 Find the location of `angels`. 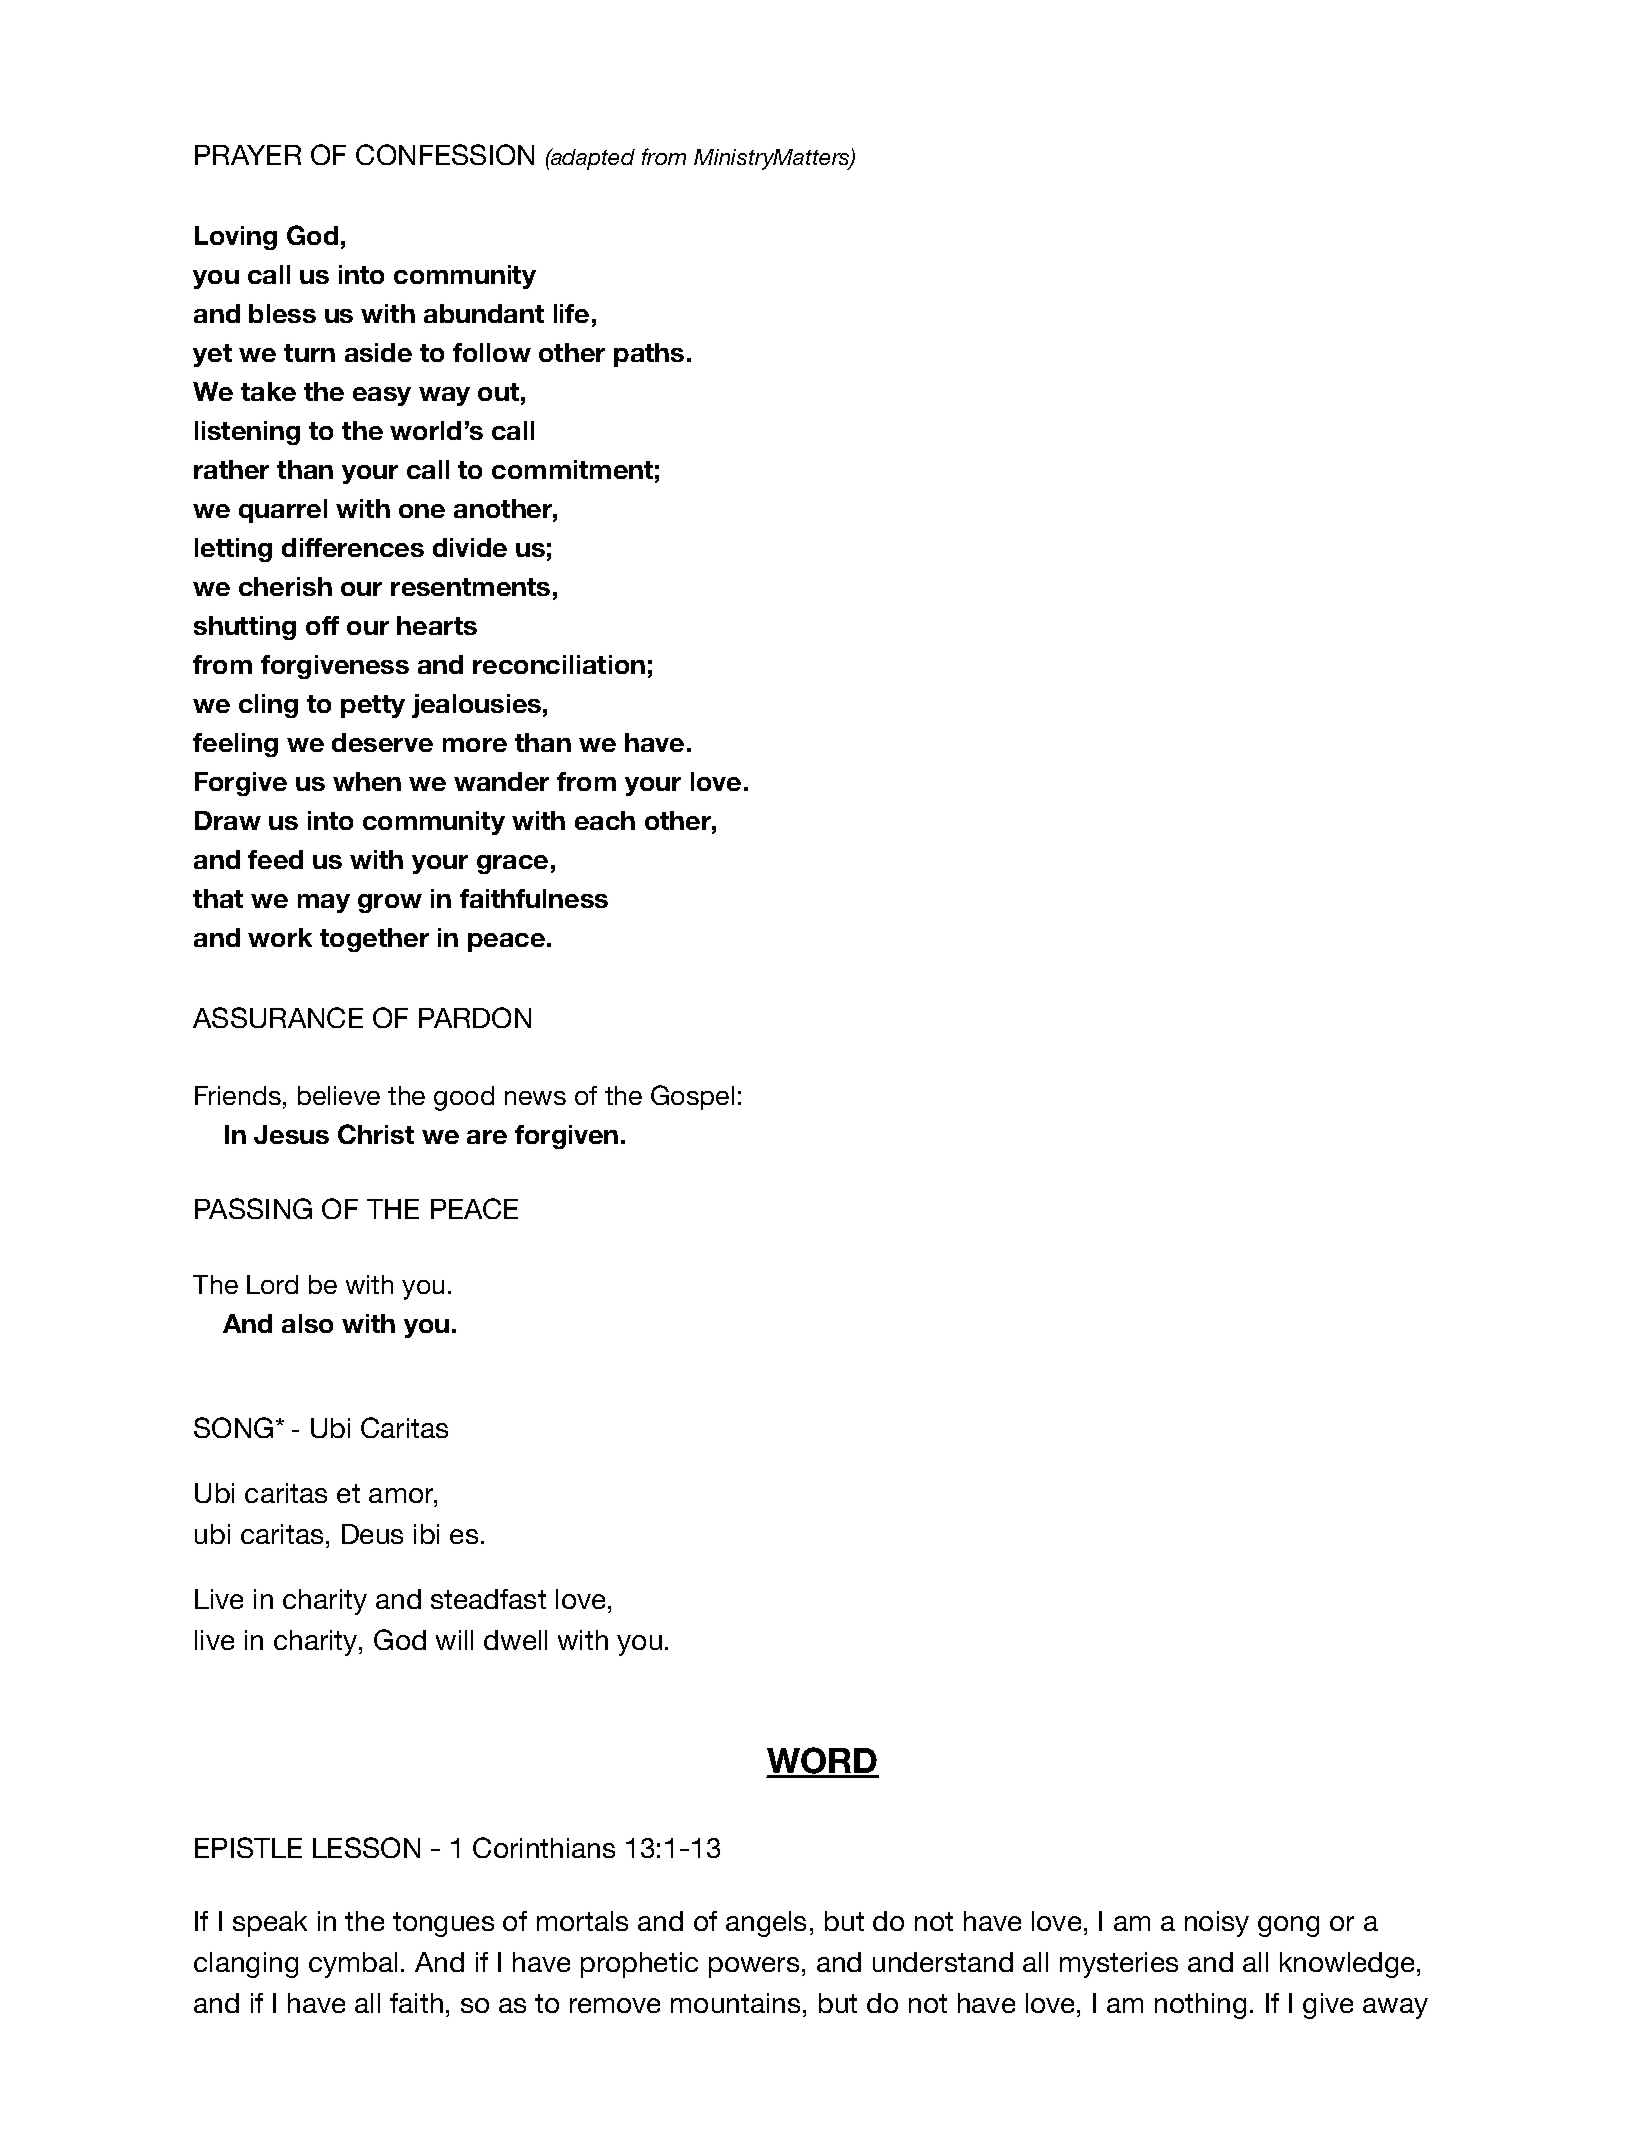

angels is located at coordinates (766, 1924).
